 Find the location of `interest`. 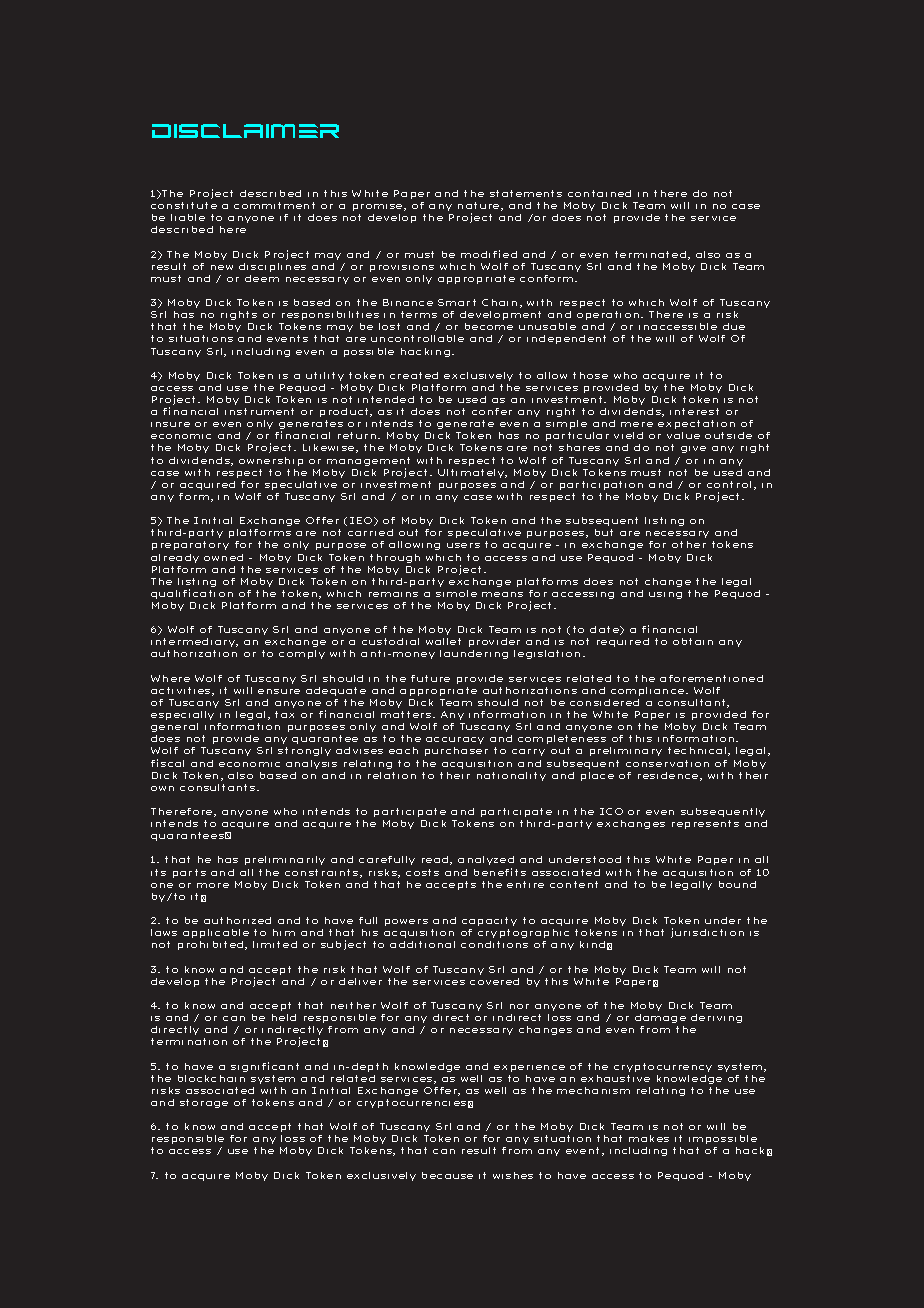

interest is located at coordinates (694, 411).
